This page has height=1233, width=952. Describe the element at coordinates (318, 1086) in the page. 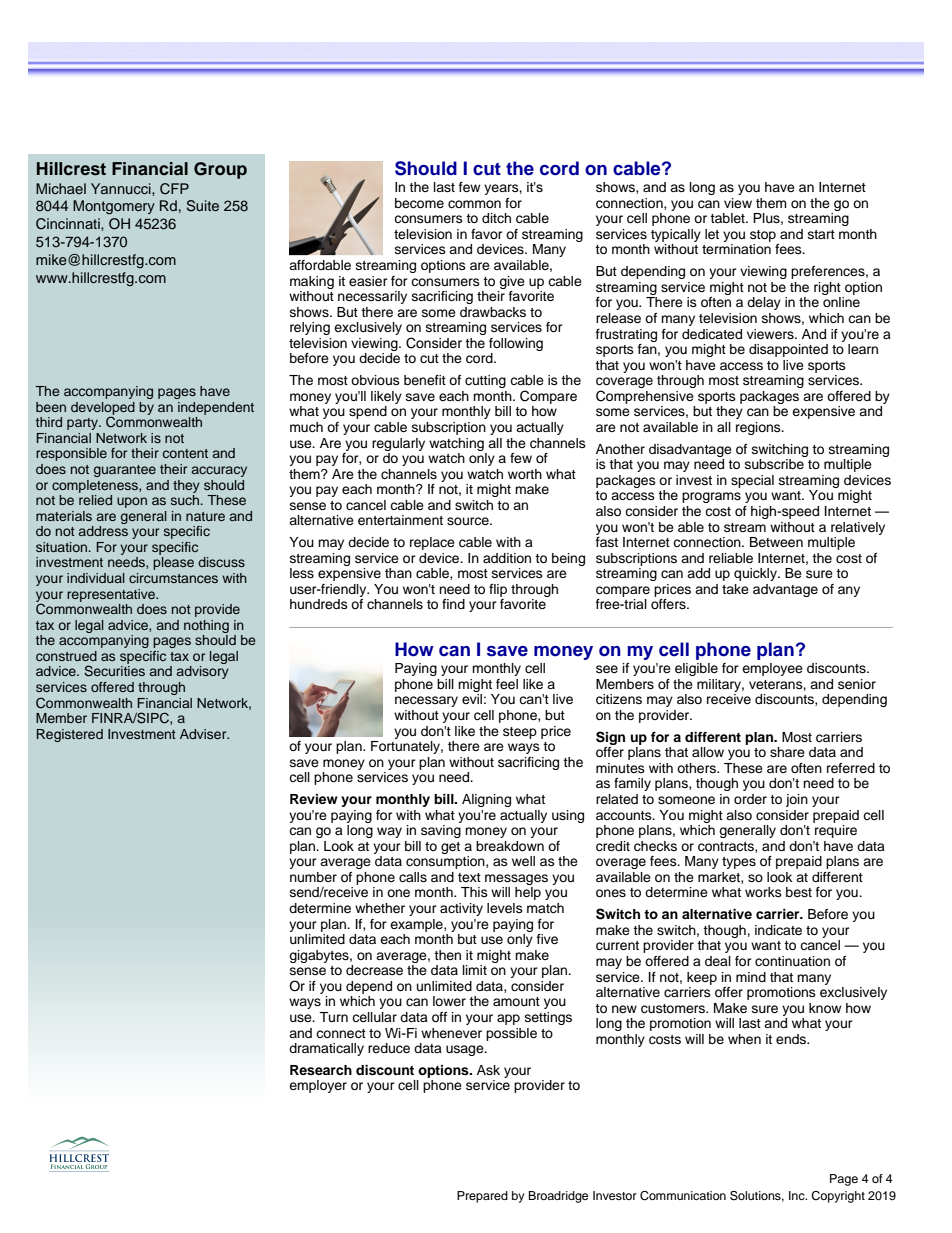

I see `employer` at that location.
